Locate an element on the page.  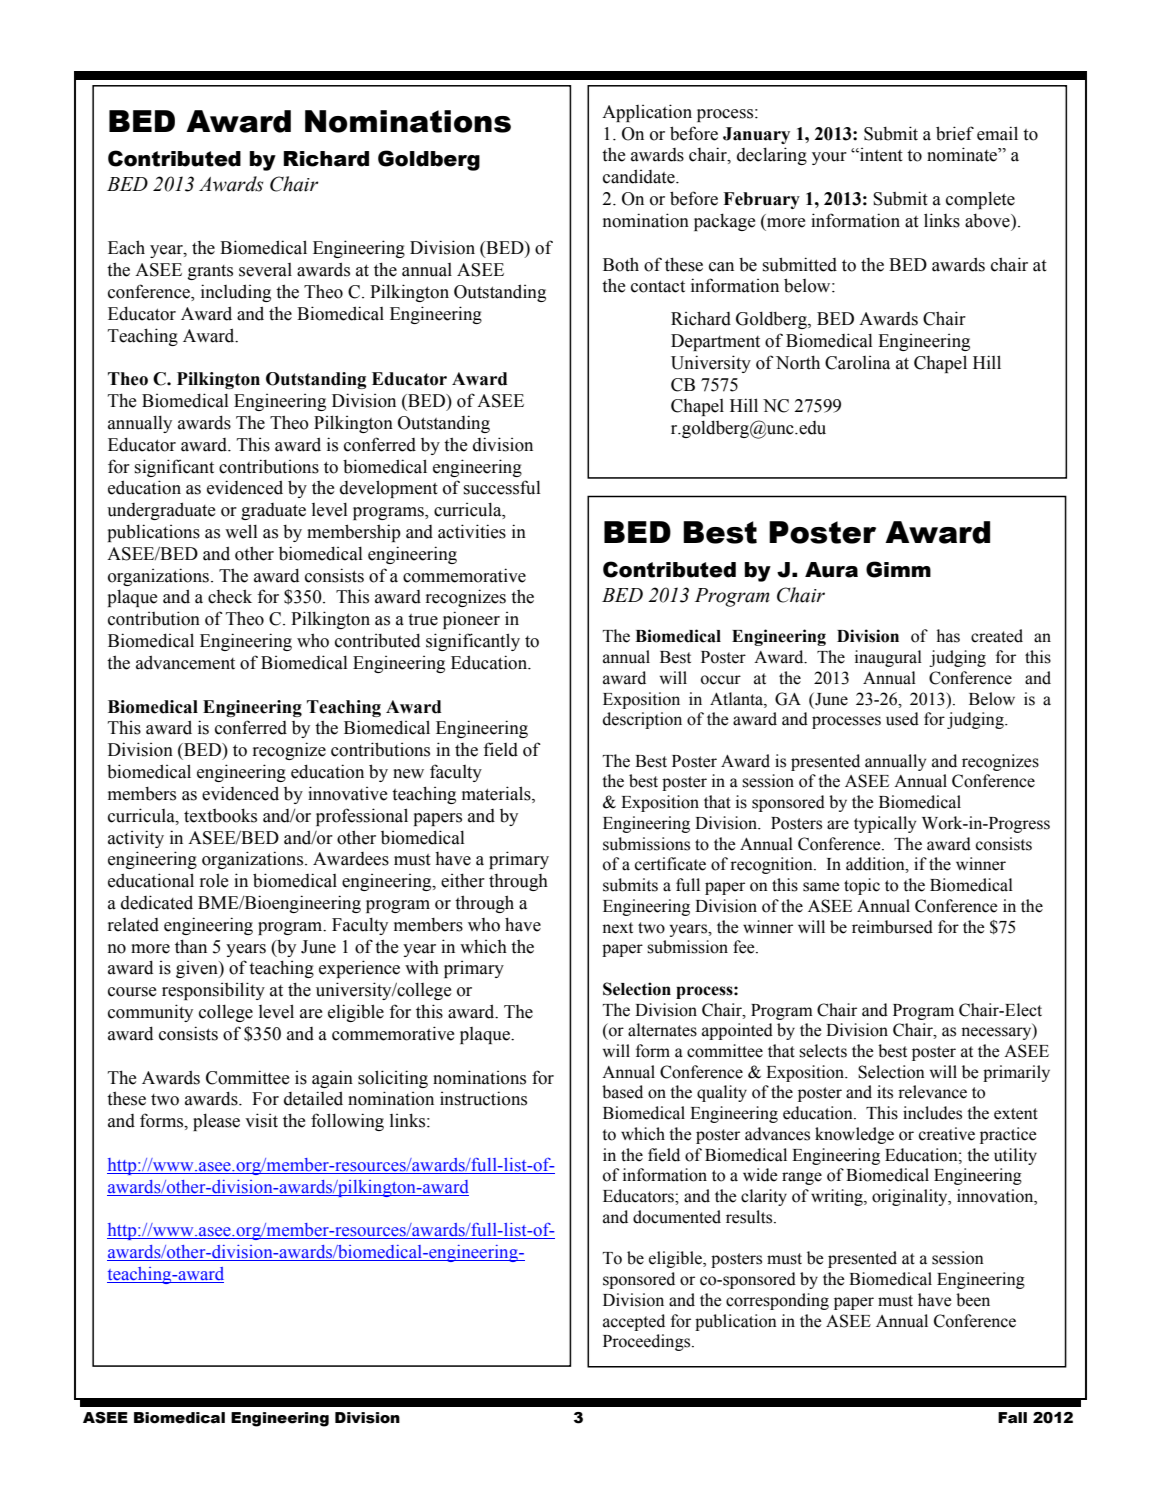
Proceedings is located at coordinates (648, 1342).
